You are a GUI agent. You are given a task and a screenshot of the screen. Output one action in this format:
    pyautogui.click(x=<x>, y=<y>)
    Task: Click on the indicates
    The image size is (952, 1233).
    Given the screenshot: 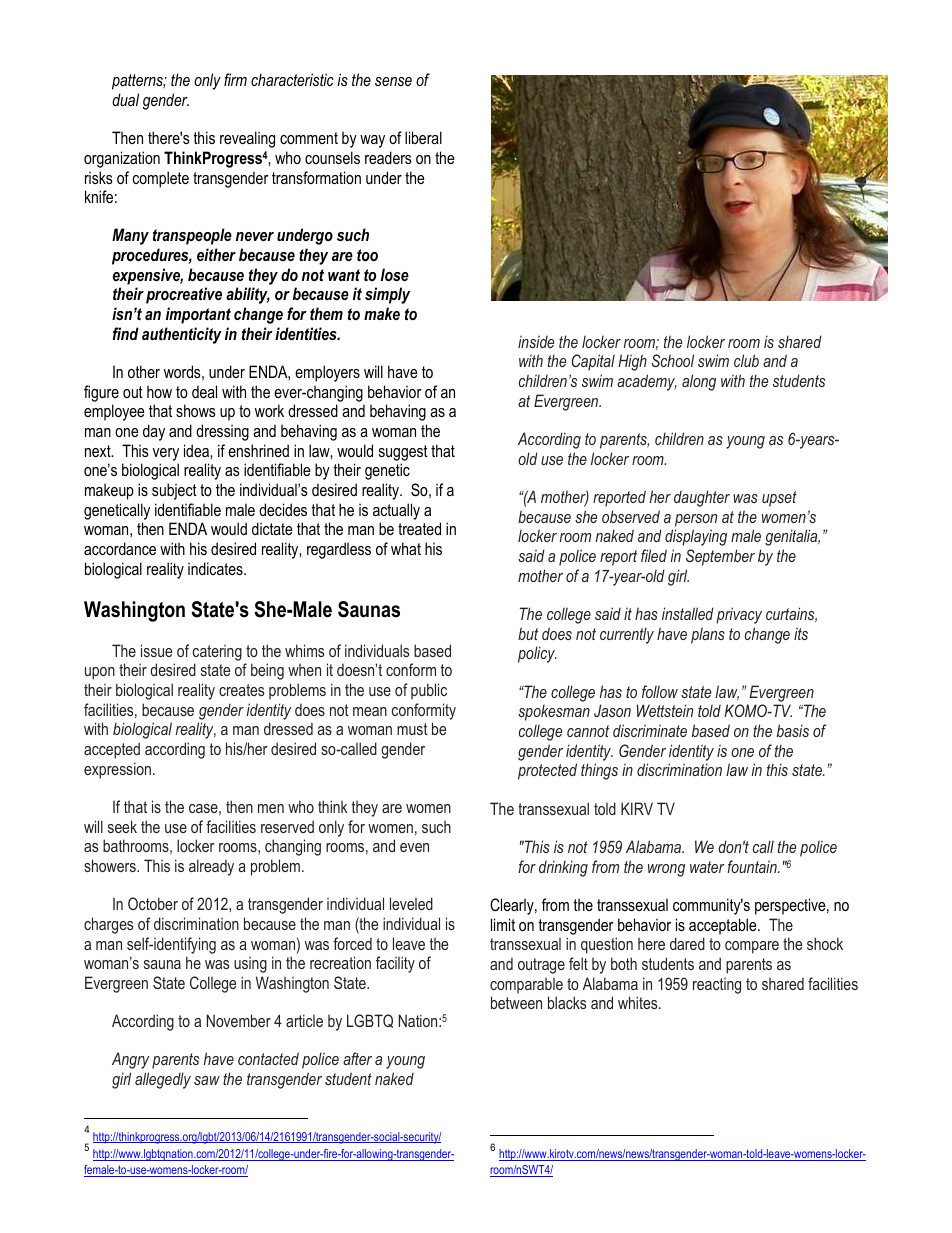 What is the action you would take?
    pyautogui.click(x=216, y=568)
